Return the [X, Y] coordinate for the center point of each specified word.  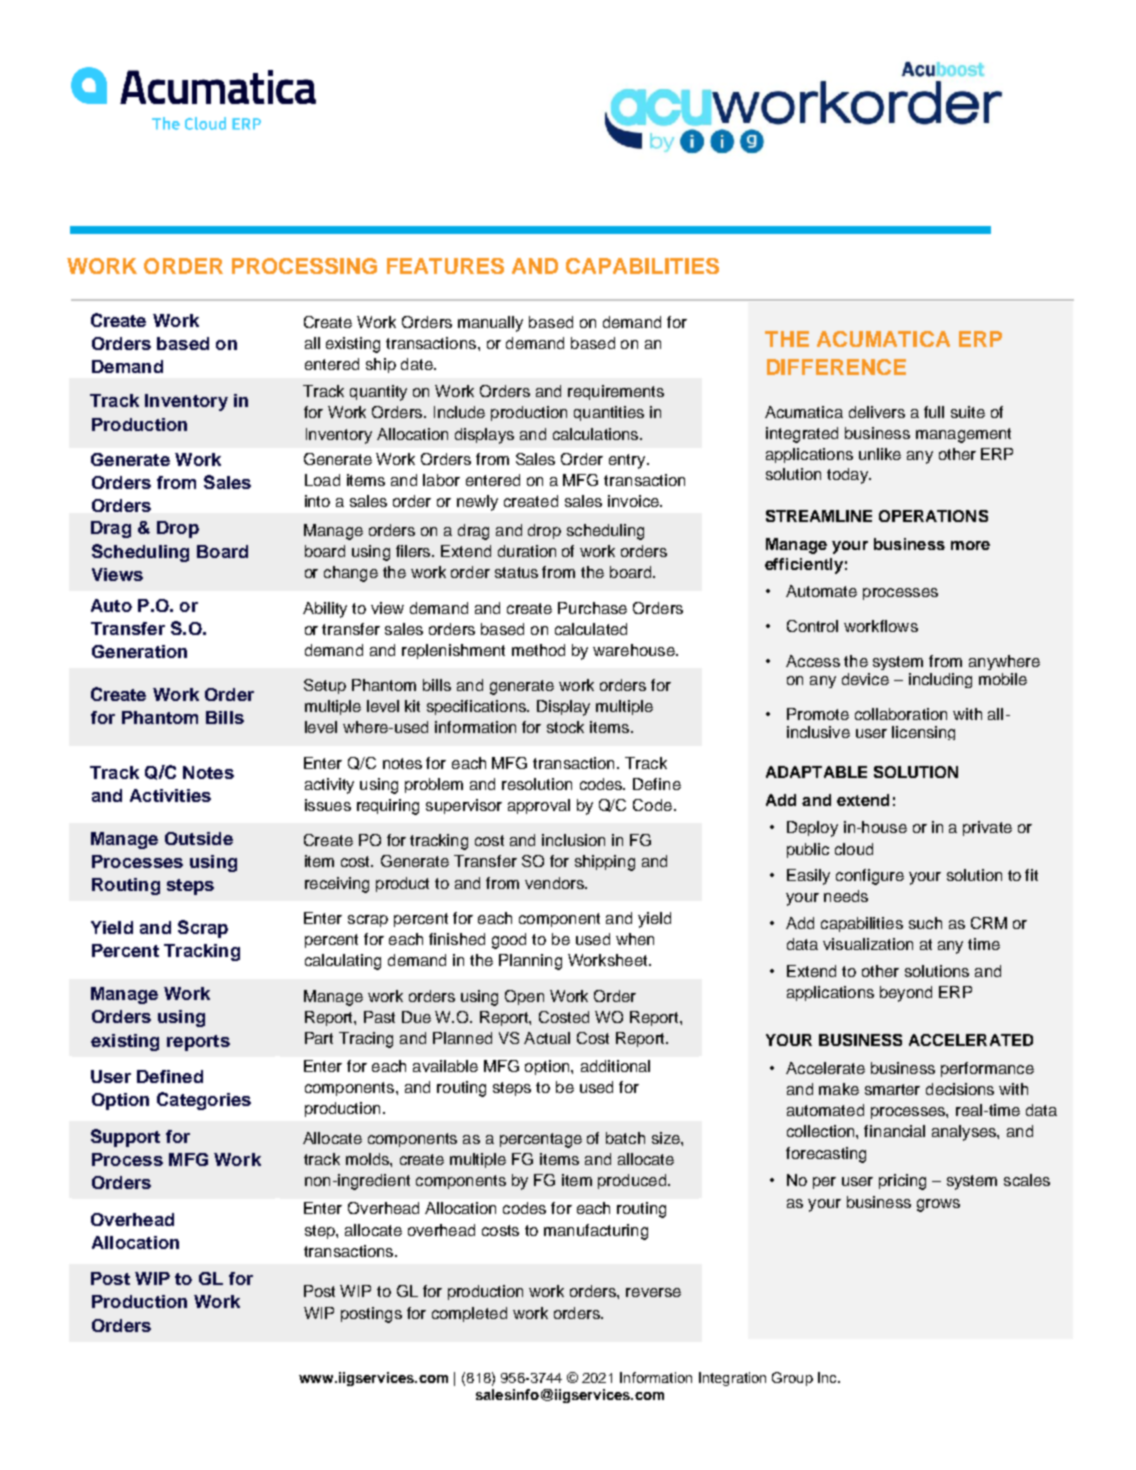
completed [469, 1314]
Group [792, 1379]
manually [490, 324]
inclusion [573, 840]
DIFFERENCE [836, 367]
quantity [378, 393]
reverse [653, 1292]
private [987, 828]
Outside [199, 838]
